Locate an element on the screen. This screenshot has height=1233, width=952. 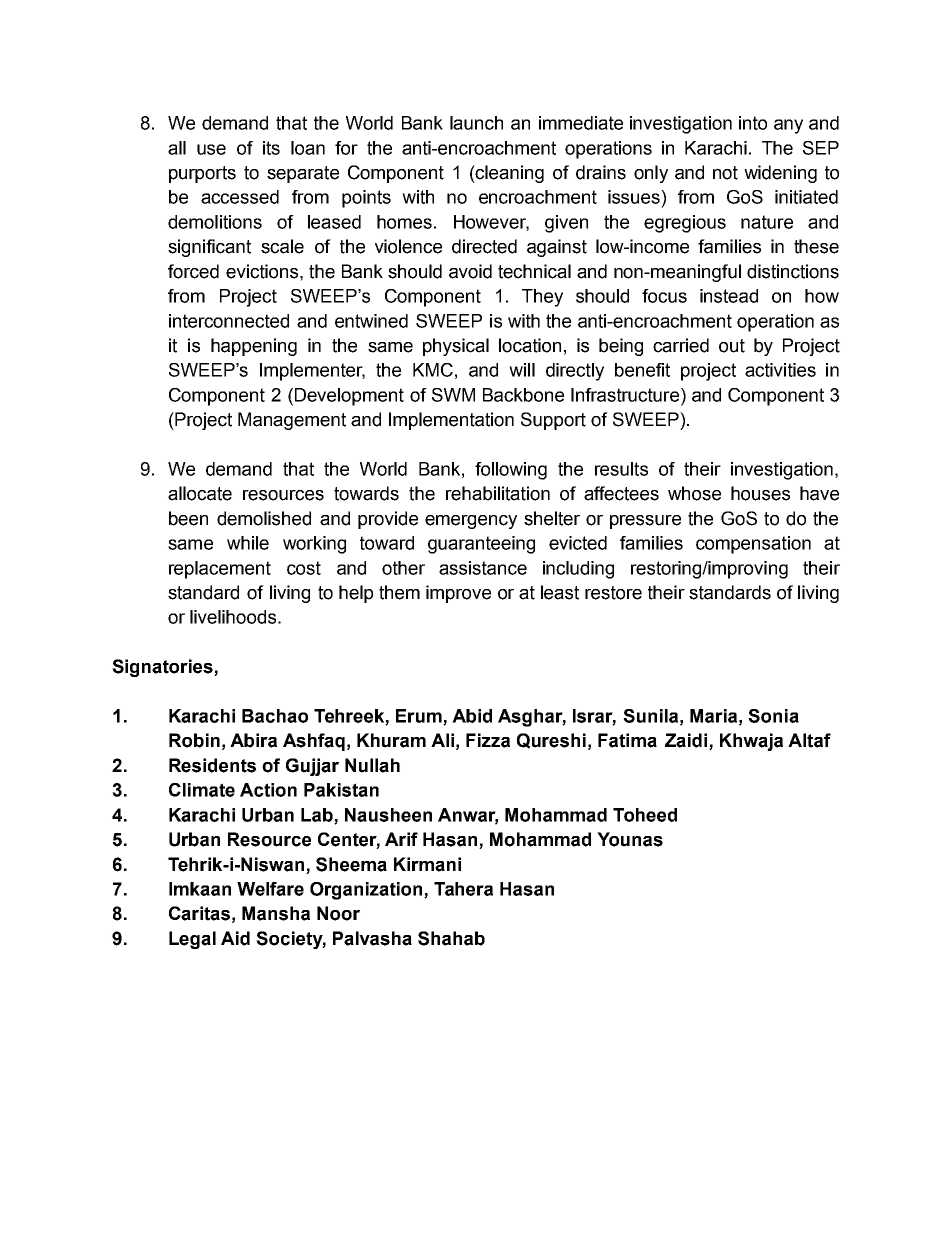
its is located at coordinates (271, 148).
